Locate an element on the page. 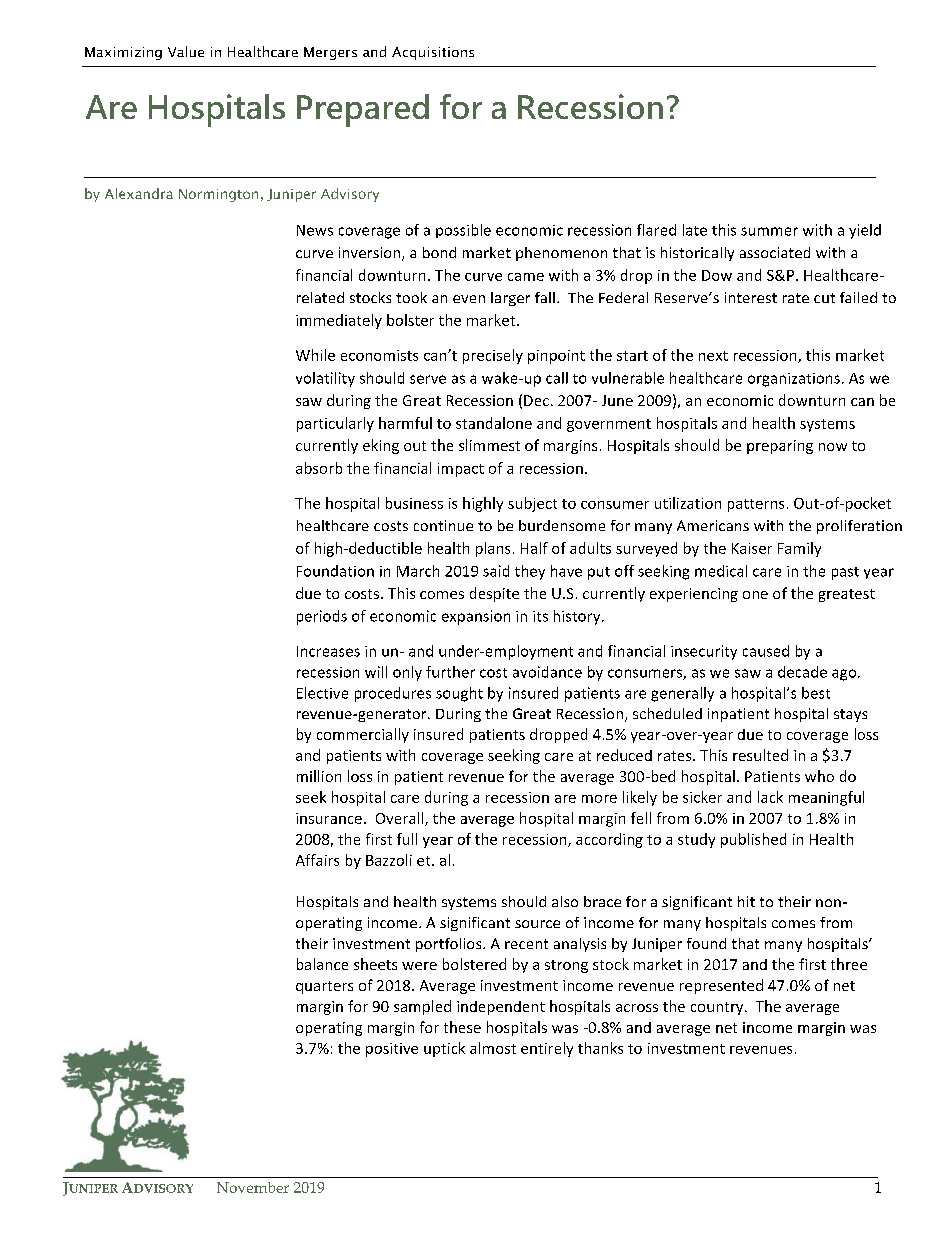  summer is located at coordinates (769, 231).
